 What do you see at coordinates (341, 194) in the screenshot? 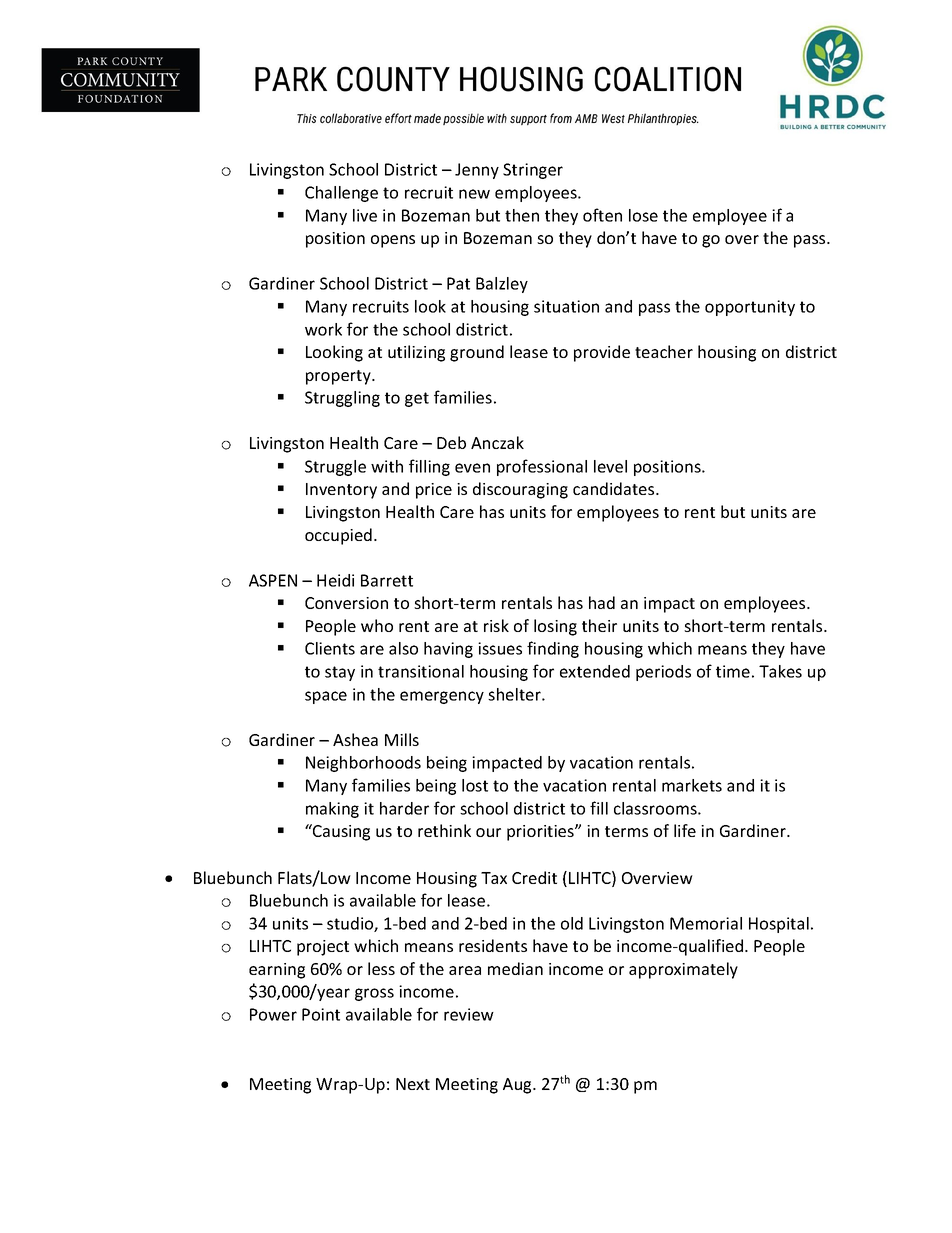
I see `Challenge` at bounding box center [341, 194].
